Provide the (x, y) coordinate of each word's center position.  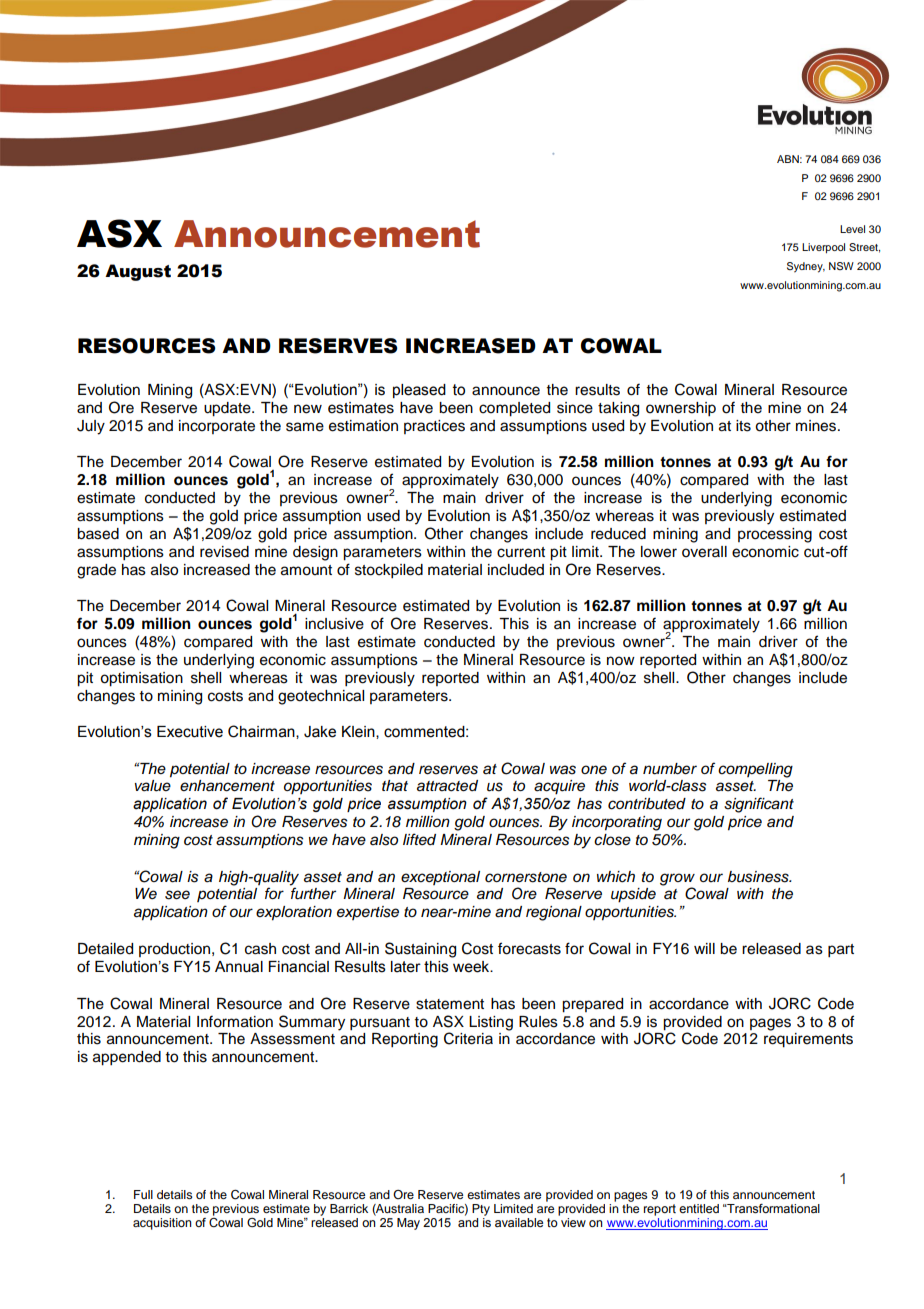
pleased (419, 391)
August (138, 272)
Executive (190, 732)
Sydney (806, 267)
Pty (481, 1210)
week (472, 967)
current (521, 552)
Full (143, 1194)
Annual (239, 967)
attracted (447, 786)
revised (224, 552)
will (704, 948)
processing (775, 535)
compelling (755, 770)
